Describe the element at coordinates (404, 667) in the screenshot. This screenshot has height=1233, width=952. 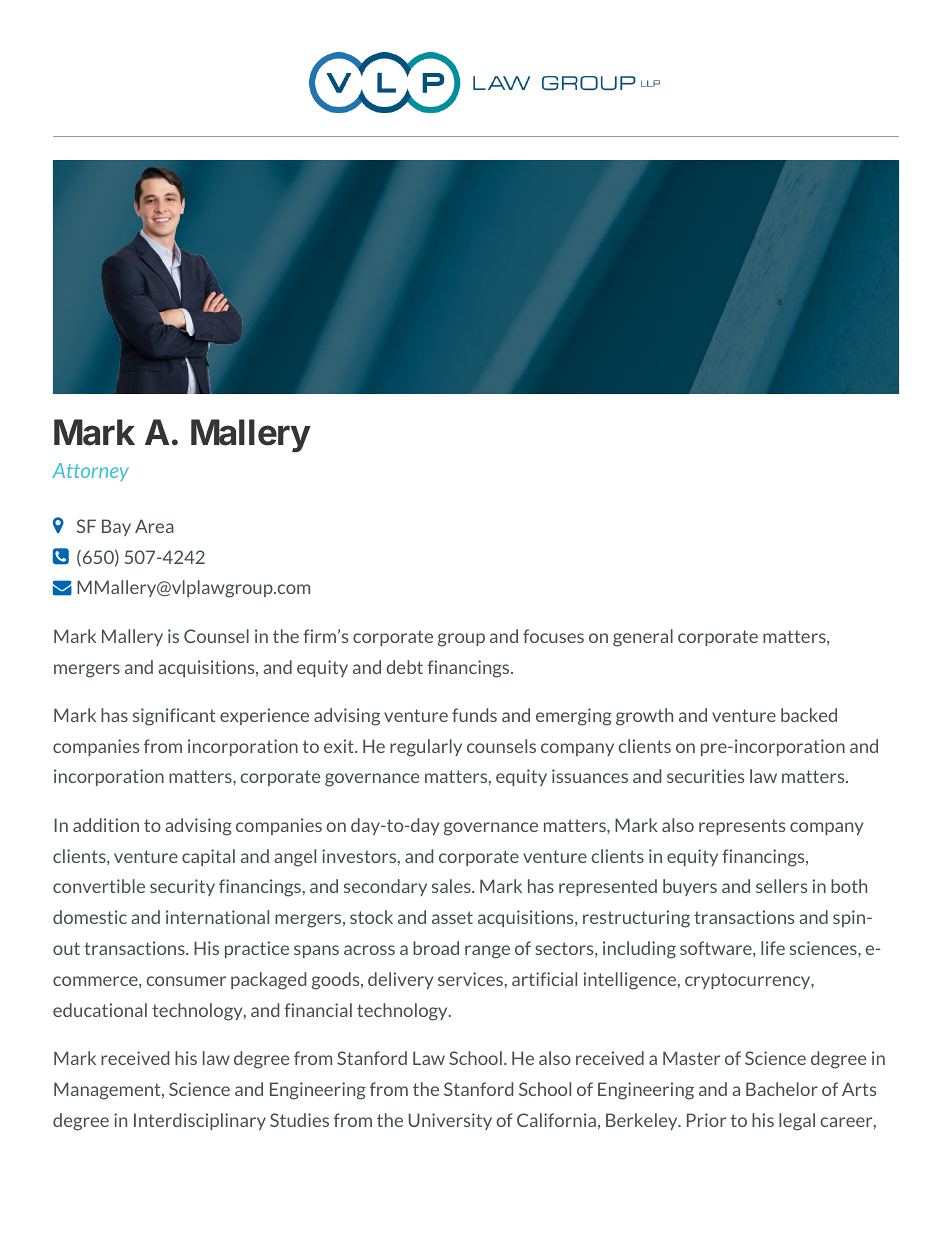
I see `debt` at that location.
